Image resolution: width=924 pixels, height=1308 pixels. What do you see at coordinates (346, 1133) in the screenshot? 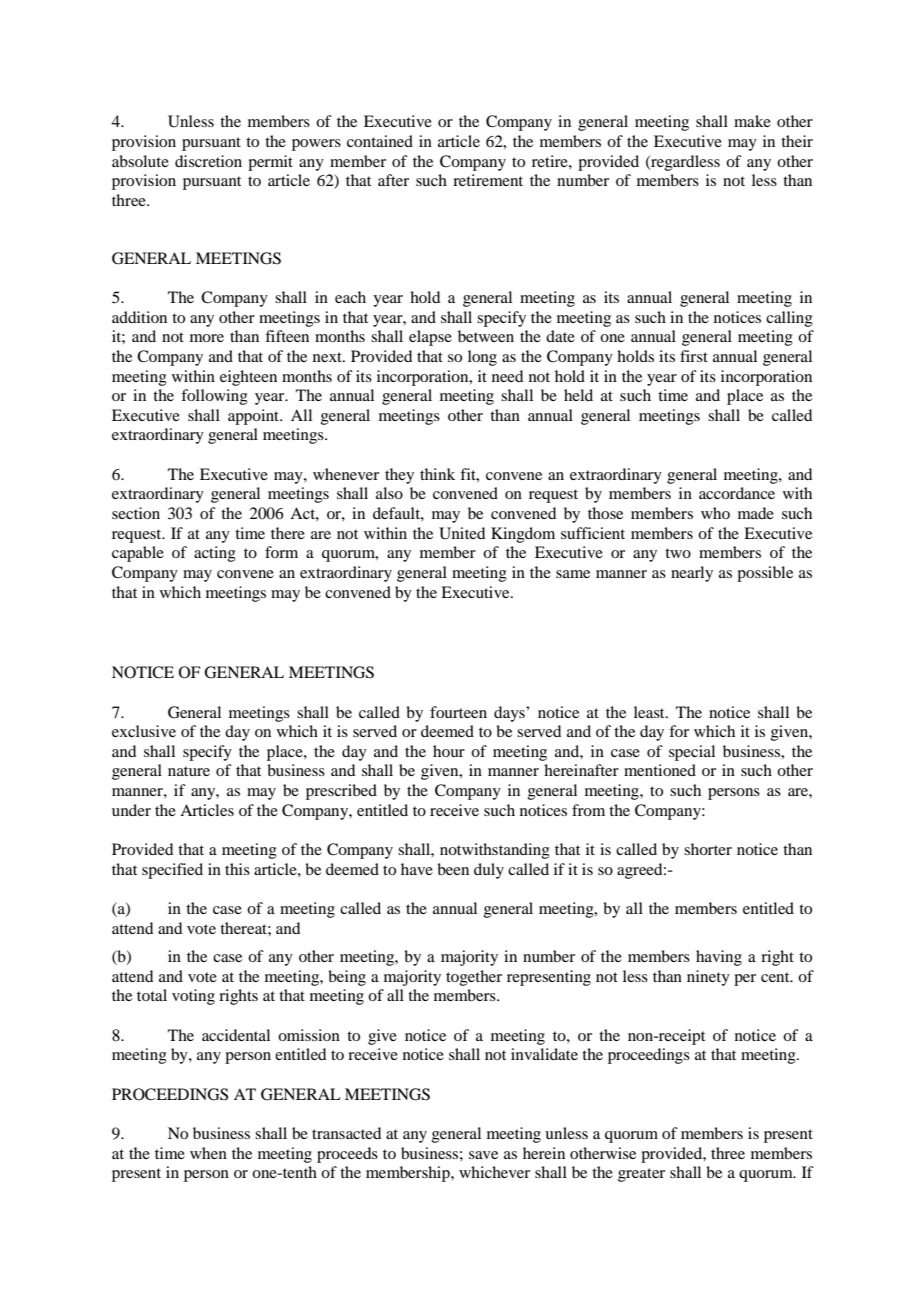
I see `transacted` at bounding box center [346, 1133].
